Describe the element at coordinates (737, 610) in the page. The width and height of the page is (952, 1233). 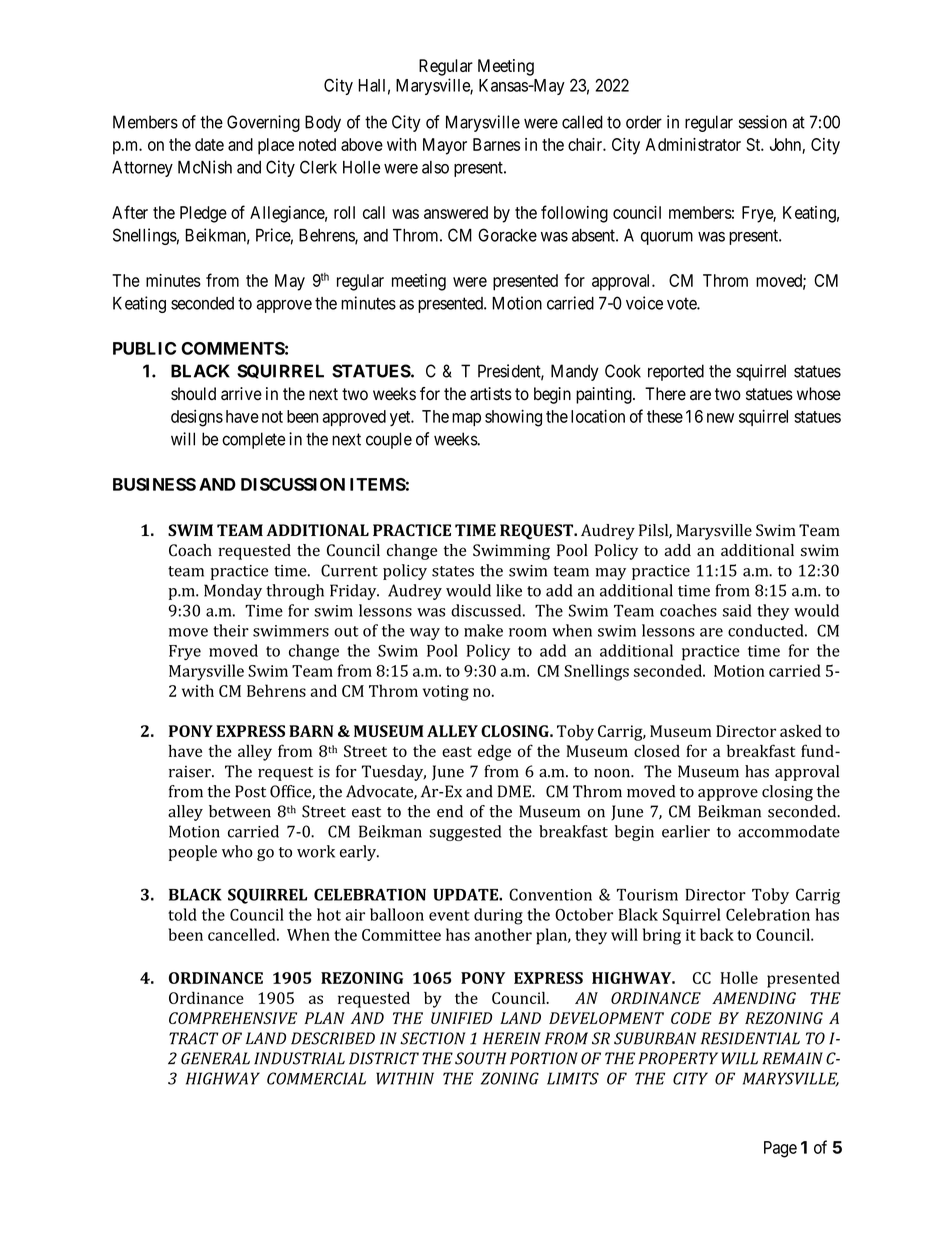
I see `said` at that location.
